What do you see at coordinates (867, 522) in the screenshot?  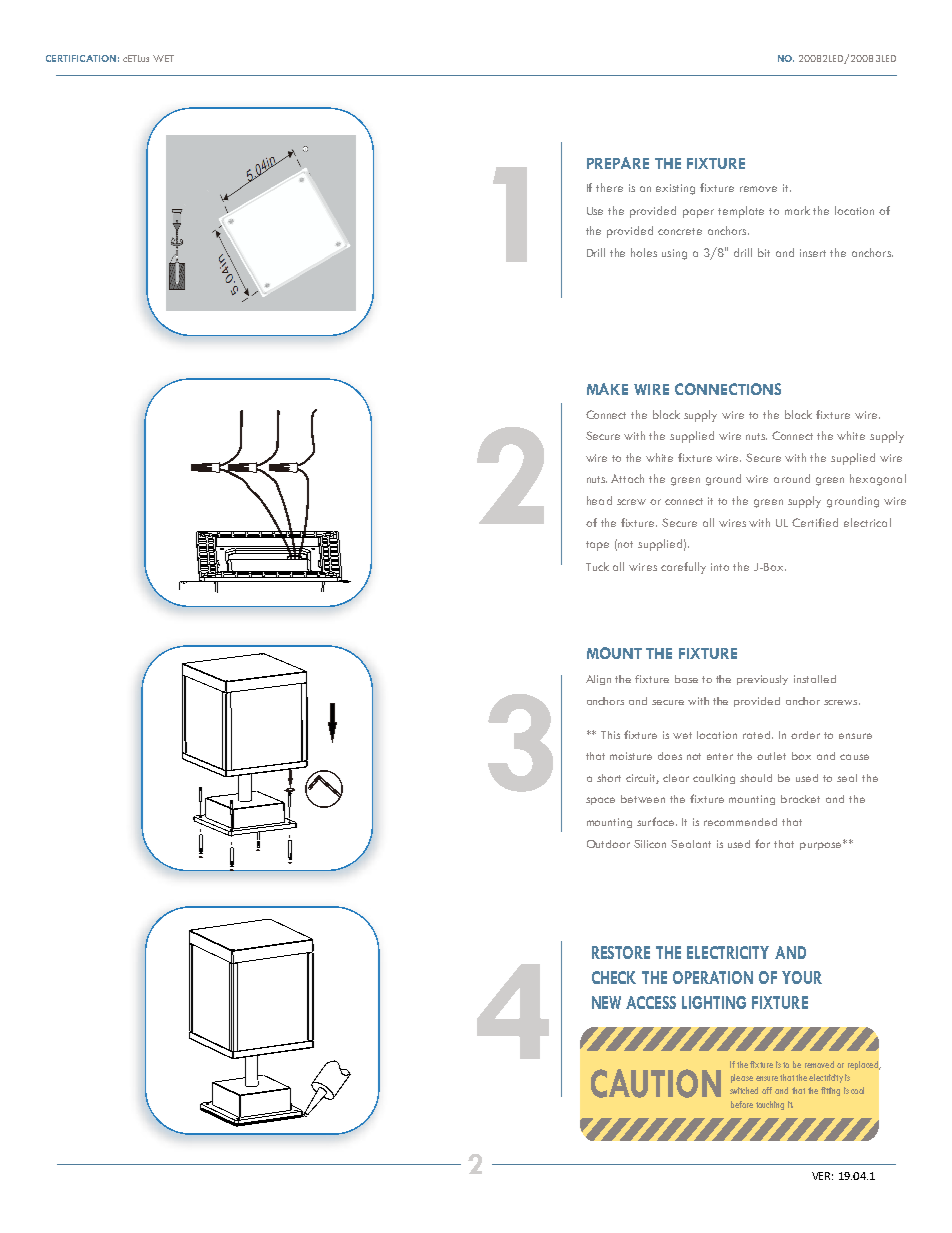 I see `electrical` at bounding box center [867, 522].
